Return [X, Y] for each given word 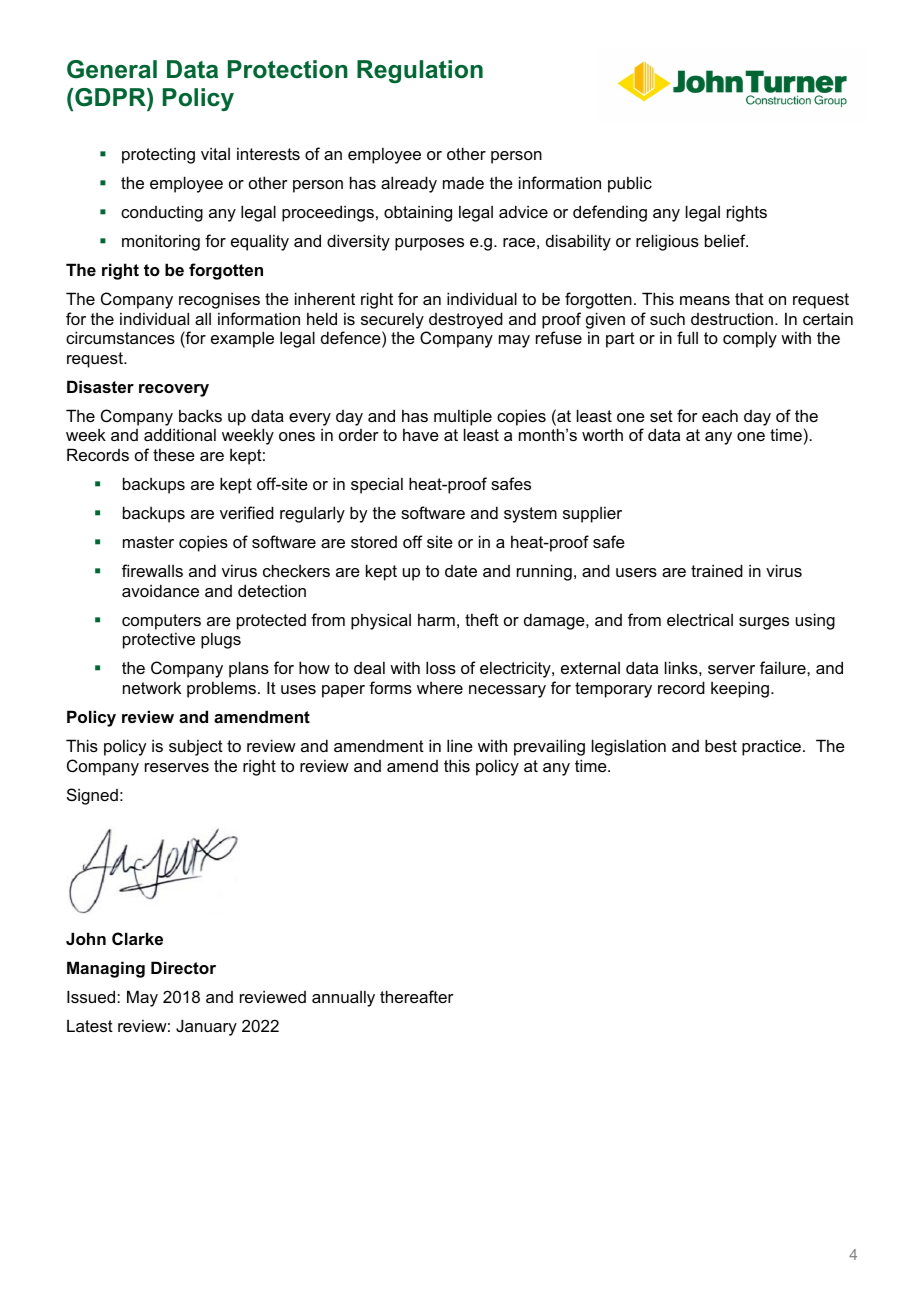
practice [771, 747]
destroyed [466, 320]
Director [183, 967]
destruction [733, 318]
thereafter [417, 996]
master [148, 542]
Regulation [420, 71]
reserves [177, 767]
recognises [219, 300]
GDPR [111, 99]
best [721, 745]
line [460, 745]
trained [717, 570]
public [630, 184]
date [461, 571]
